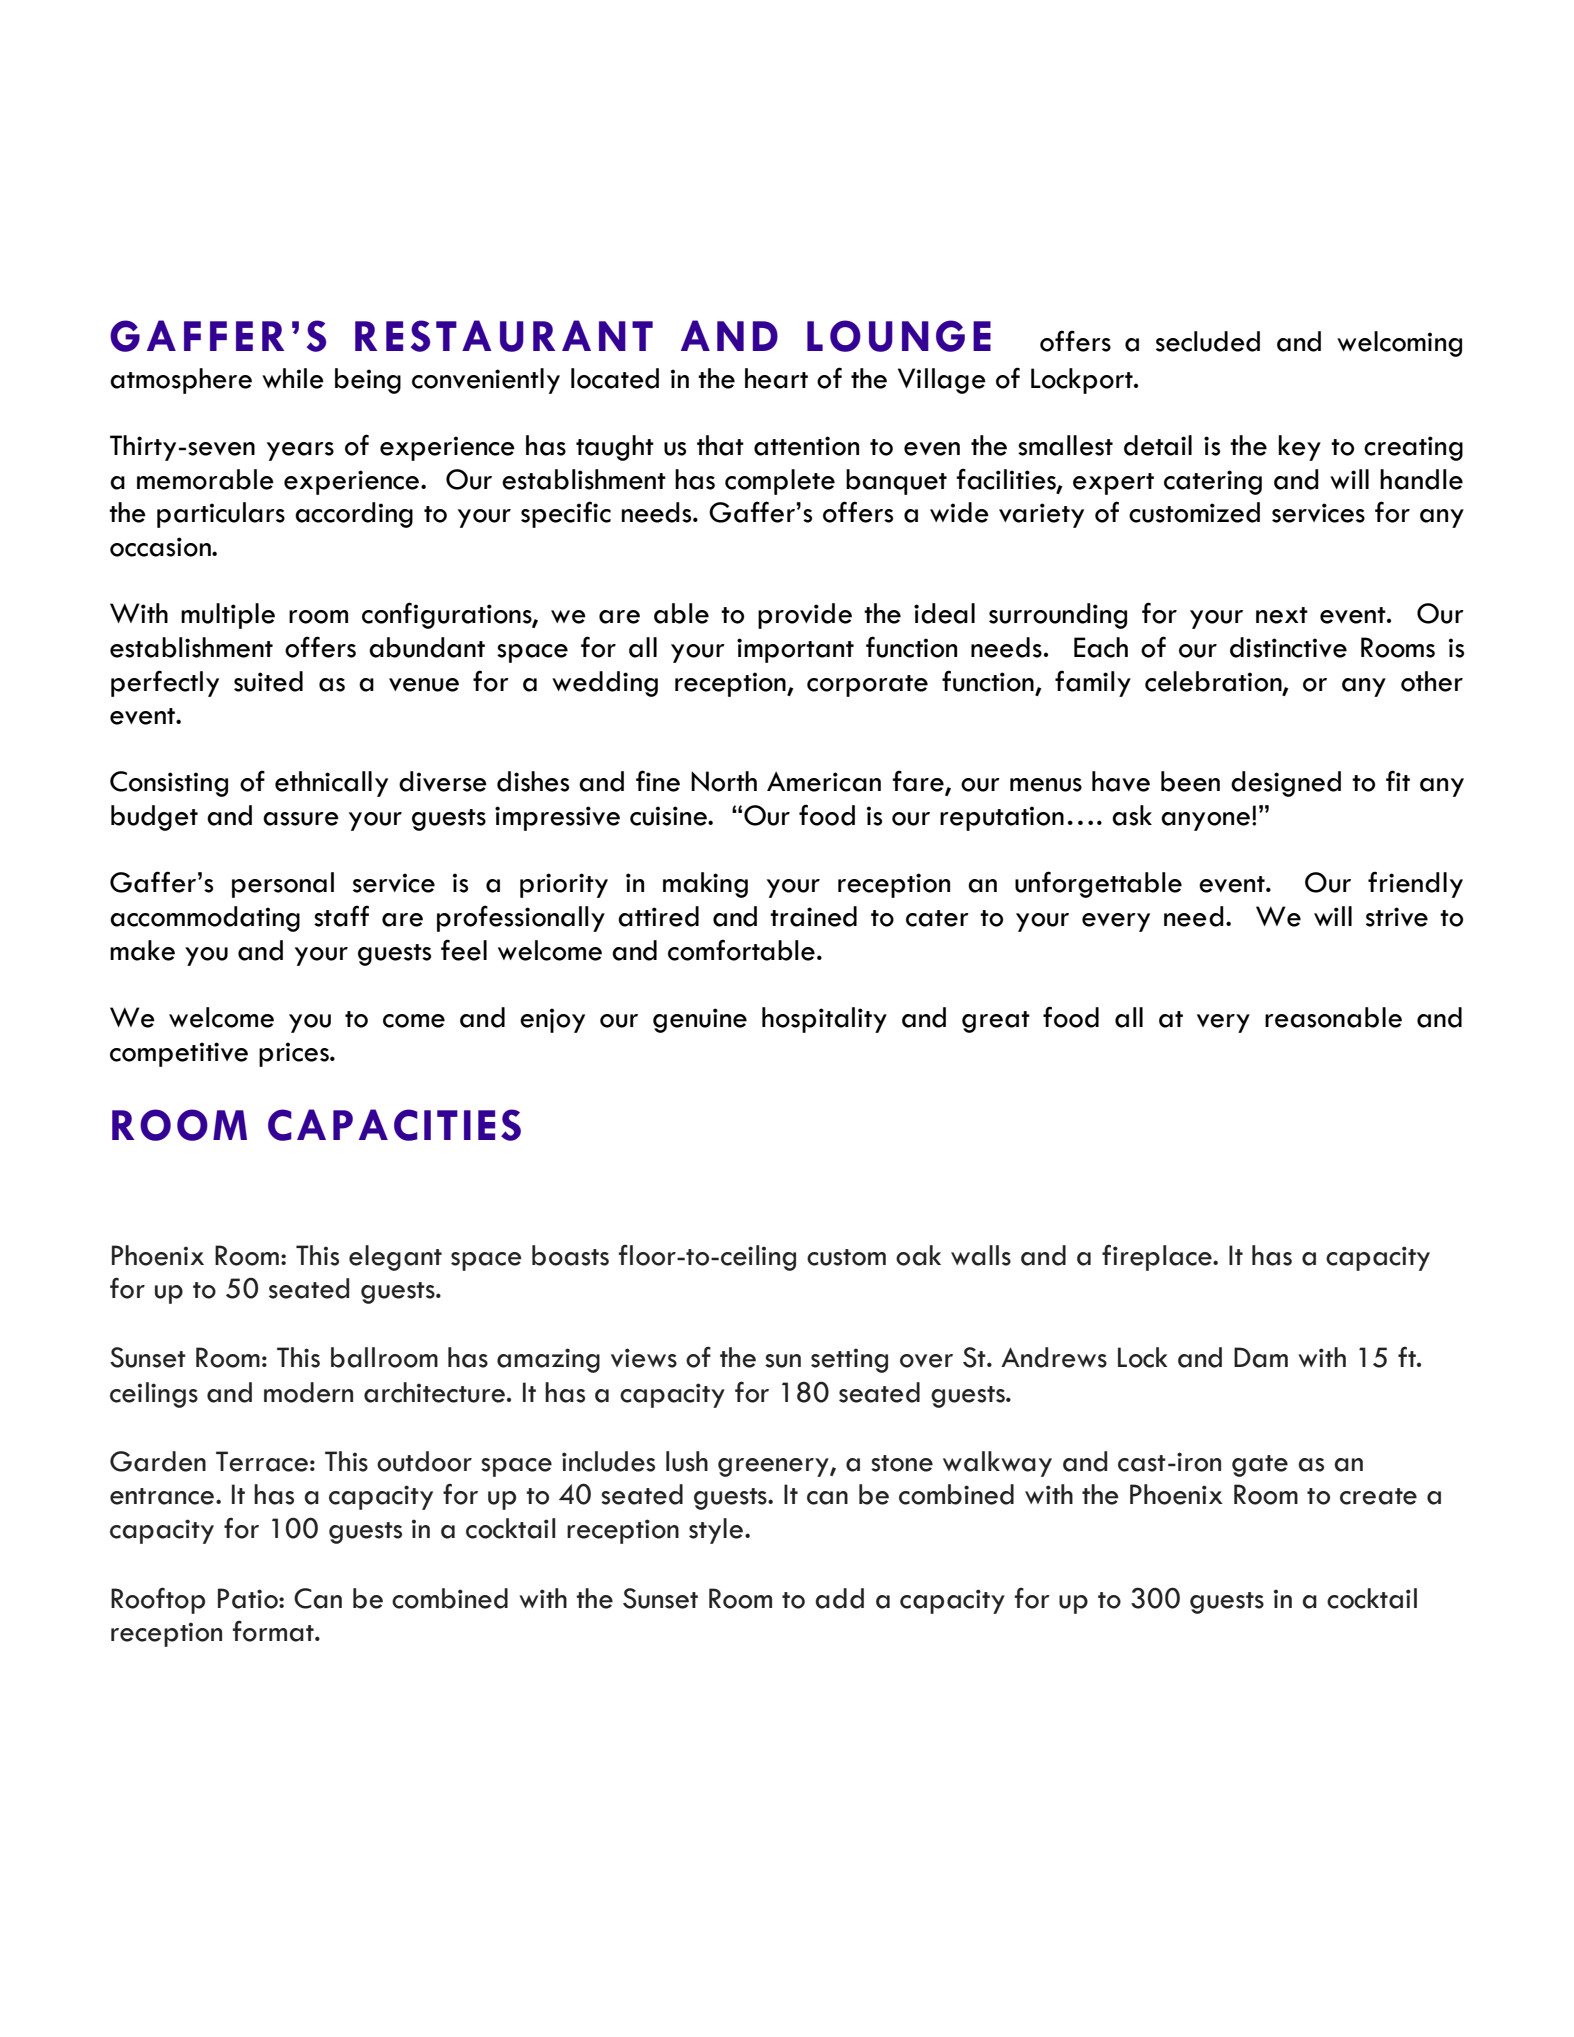 The width and height of the document is (1574, 2037). I want to click on strive, so click(1397, 917).
